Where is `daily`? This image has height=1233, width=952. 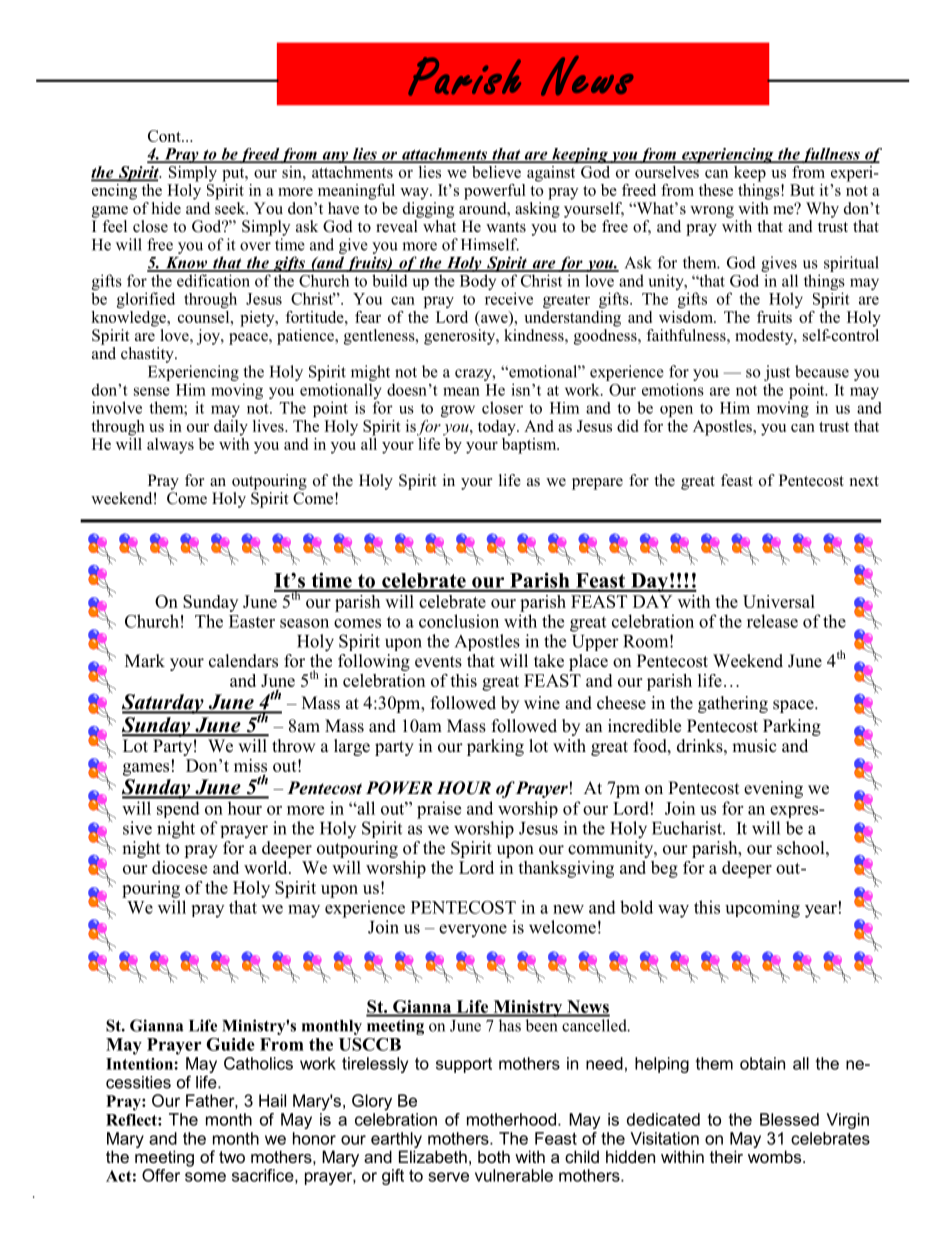
daily is located at coordinates (231, 428).
